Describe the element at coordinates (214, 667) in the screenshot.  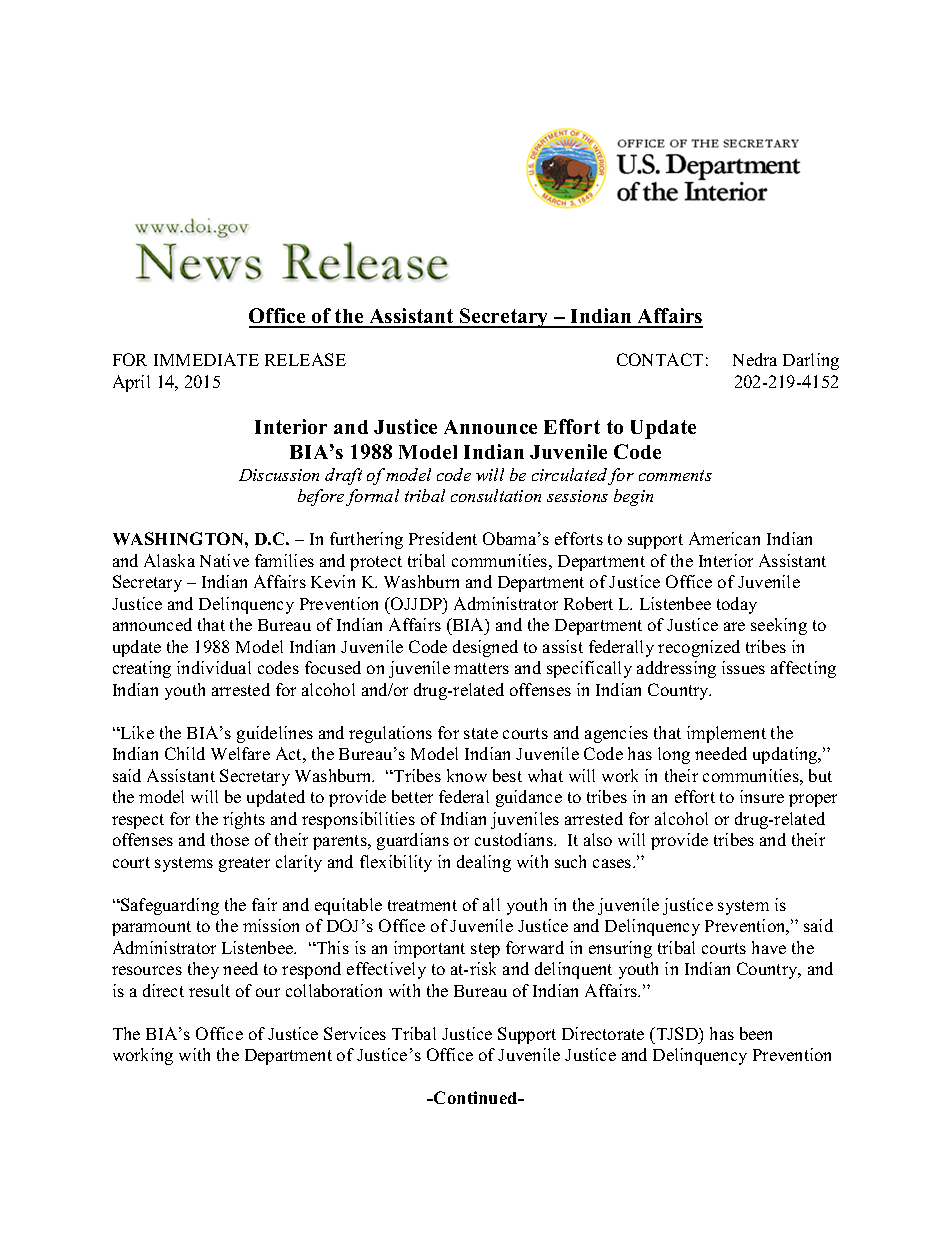
I see `individual` at that location.
